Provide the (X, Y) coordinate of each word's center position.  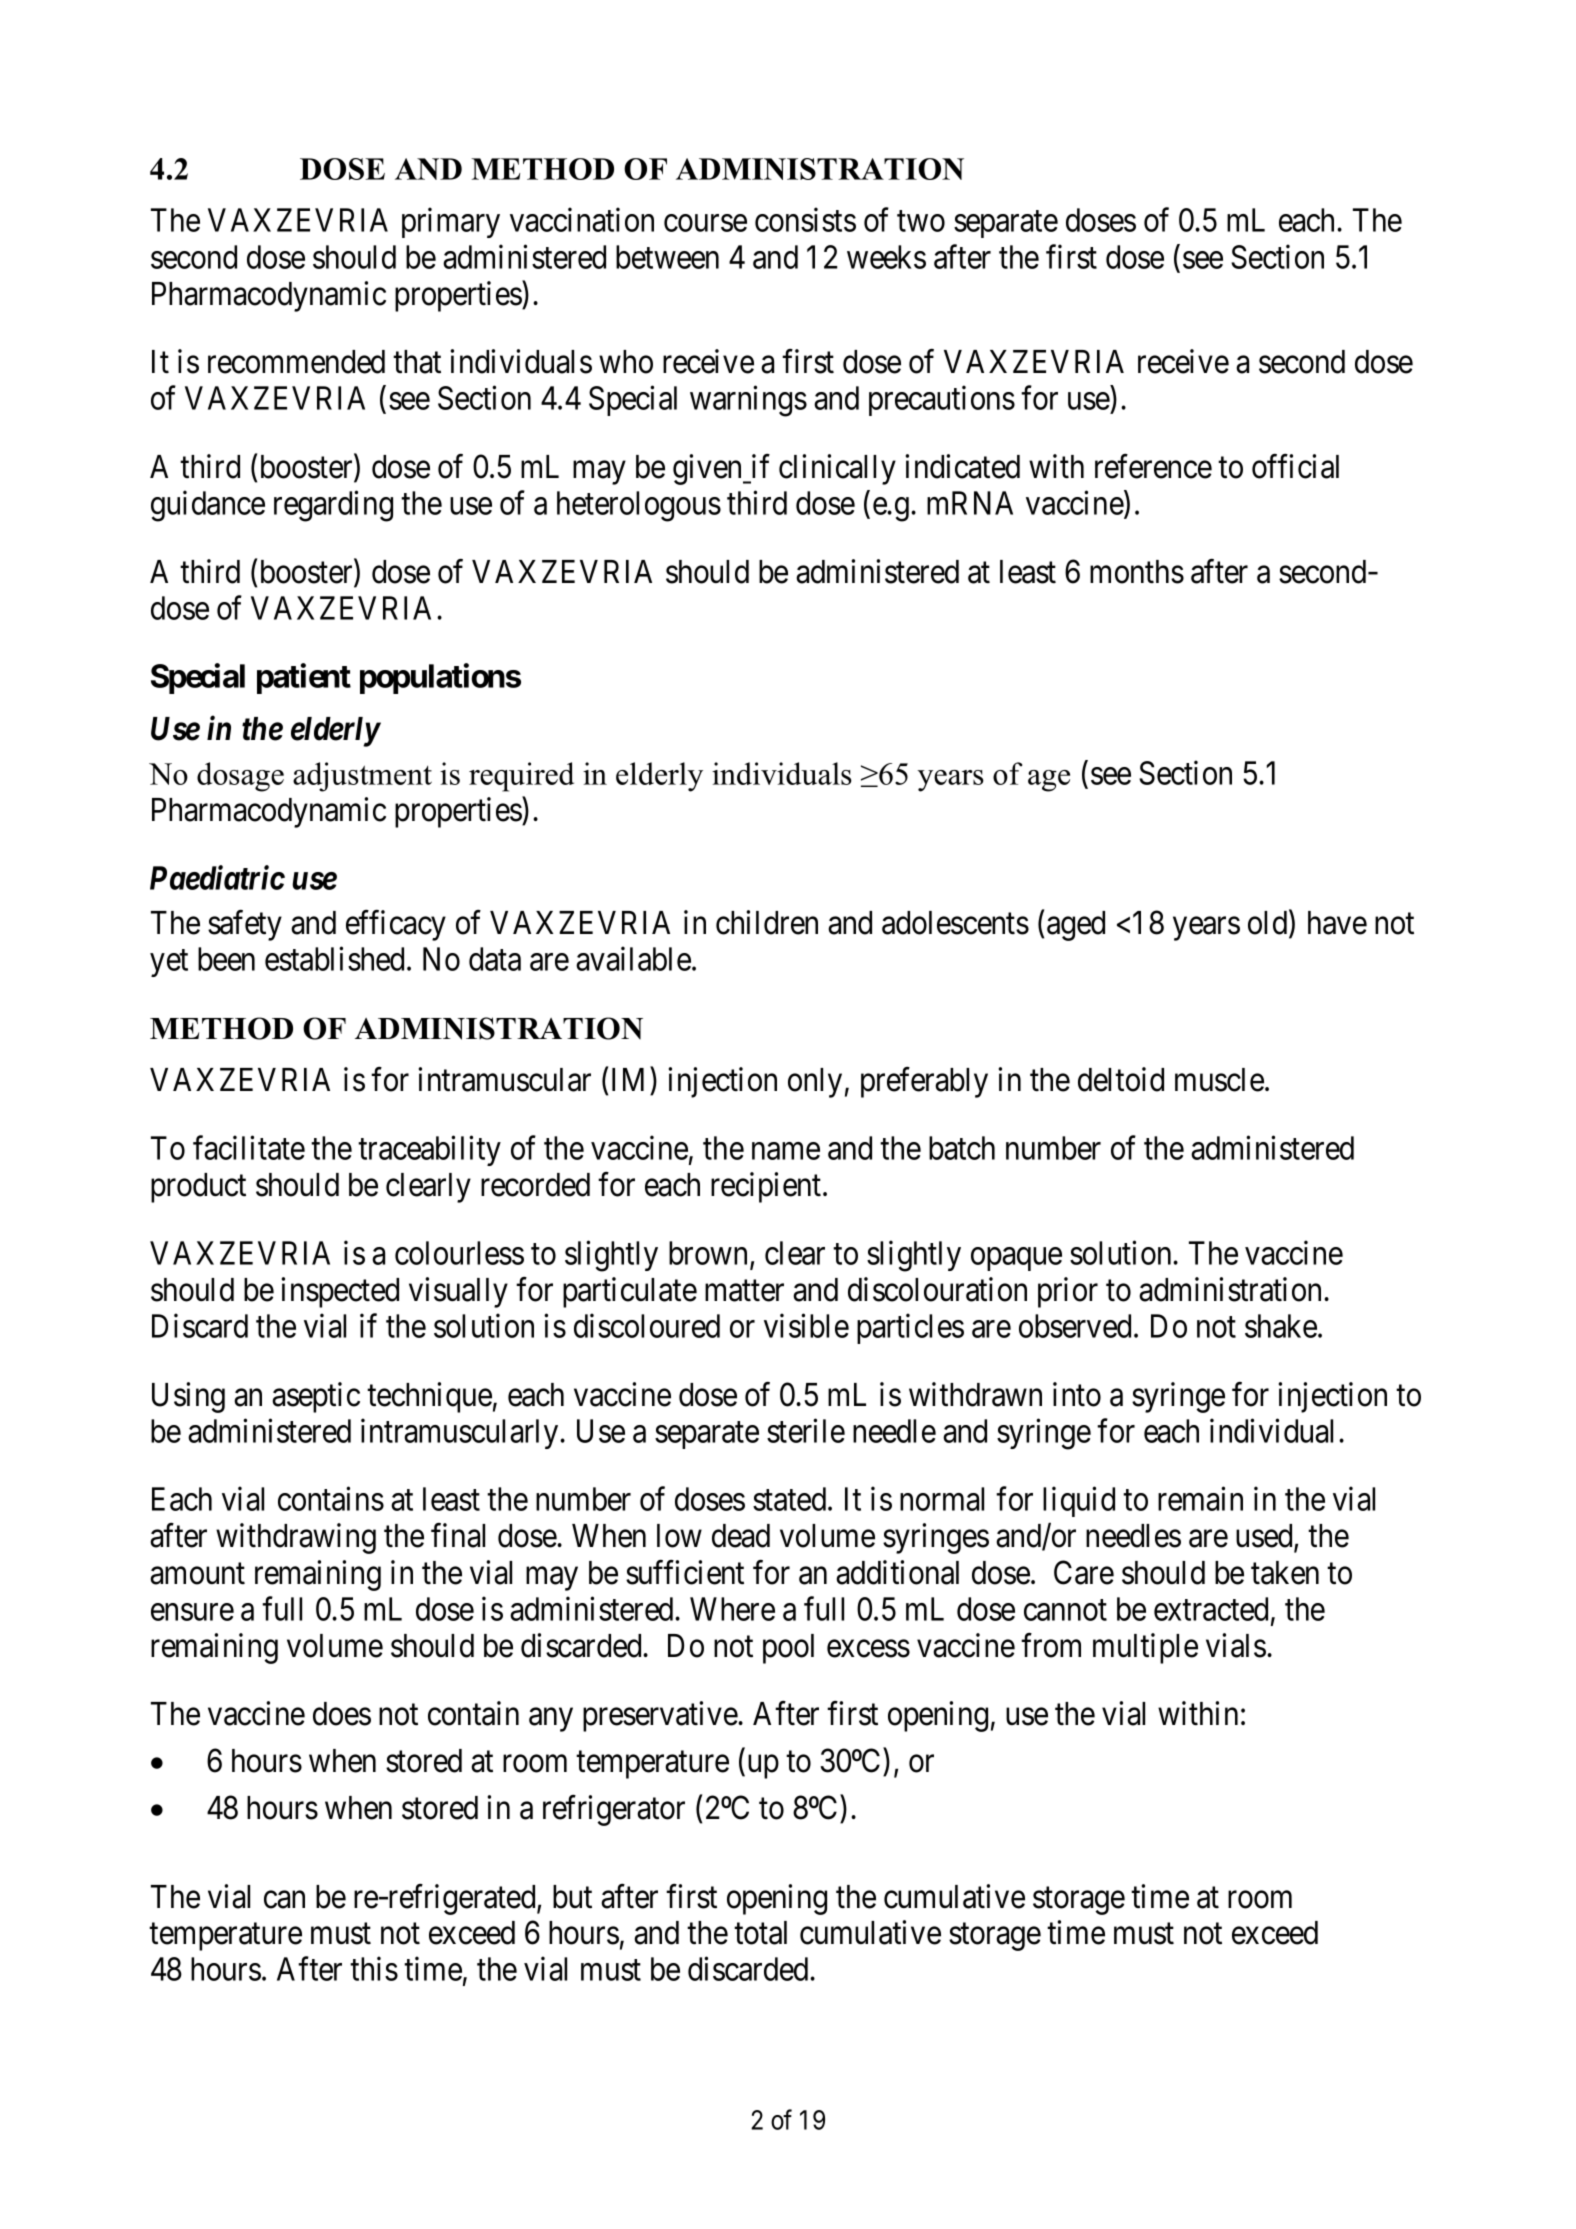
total (760, 1933)
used (1265, 1537)
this (374, 1969)
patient (304, 679)
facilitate (249, 1148)
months (1137, 572)
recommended (296, 362)
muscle (1219, 1080)
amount (197, 1574)
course (705, 223)
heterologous (639, 506)
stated (791, 1499)
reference (1153, 466)
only (815, 1083)
